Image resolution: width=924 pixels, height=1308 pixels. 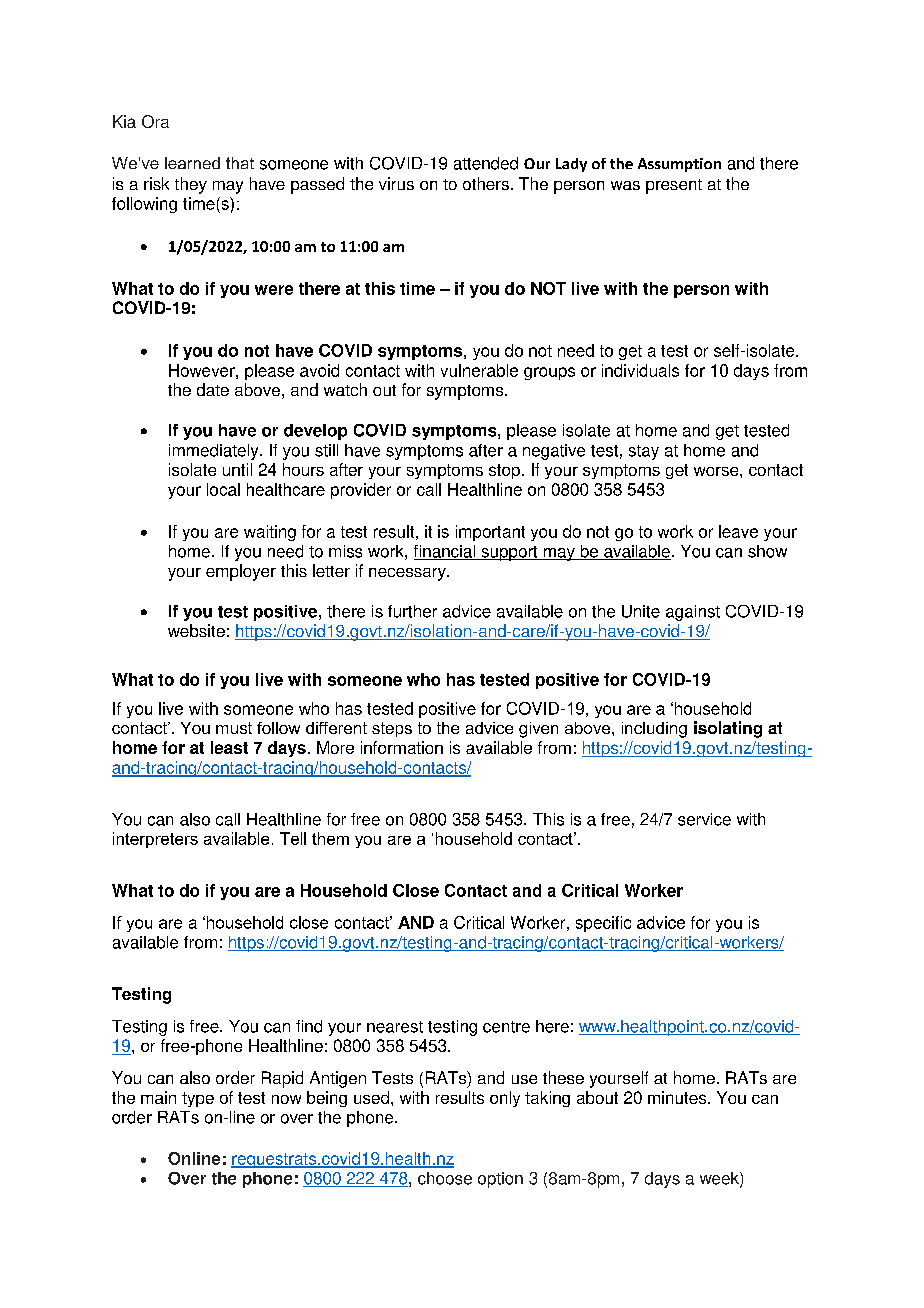 I want to click on website, so click(x=196, y=630).
